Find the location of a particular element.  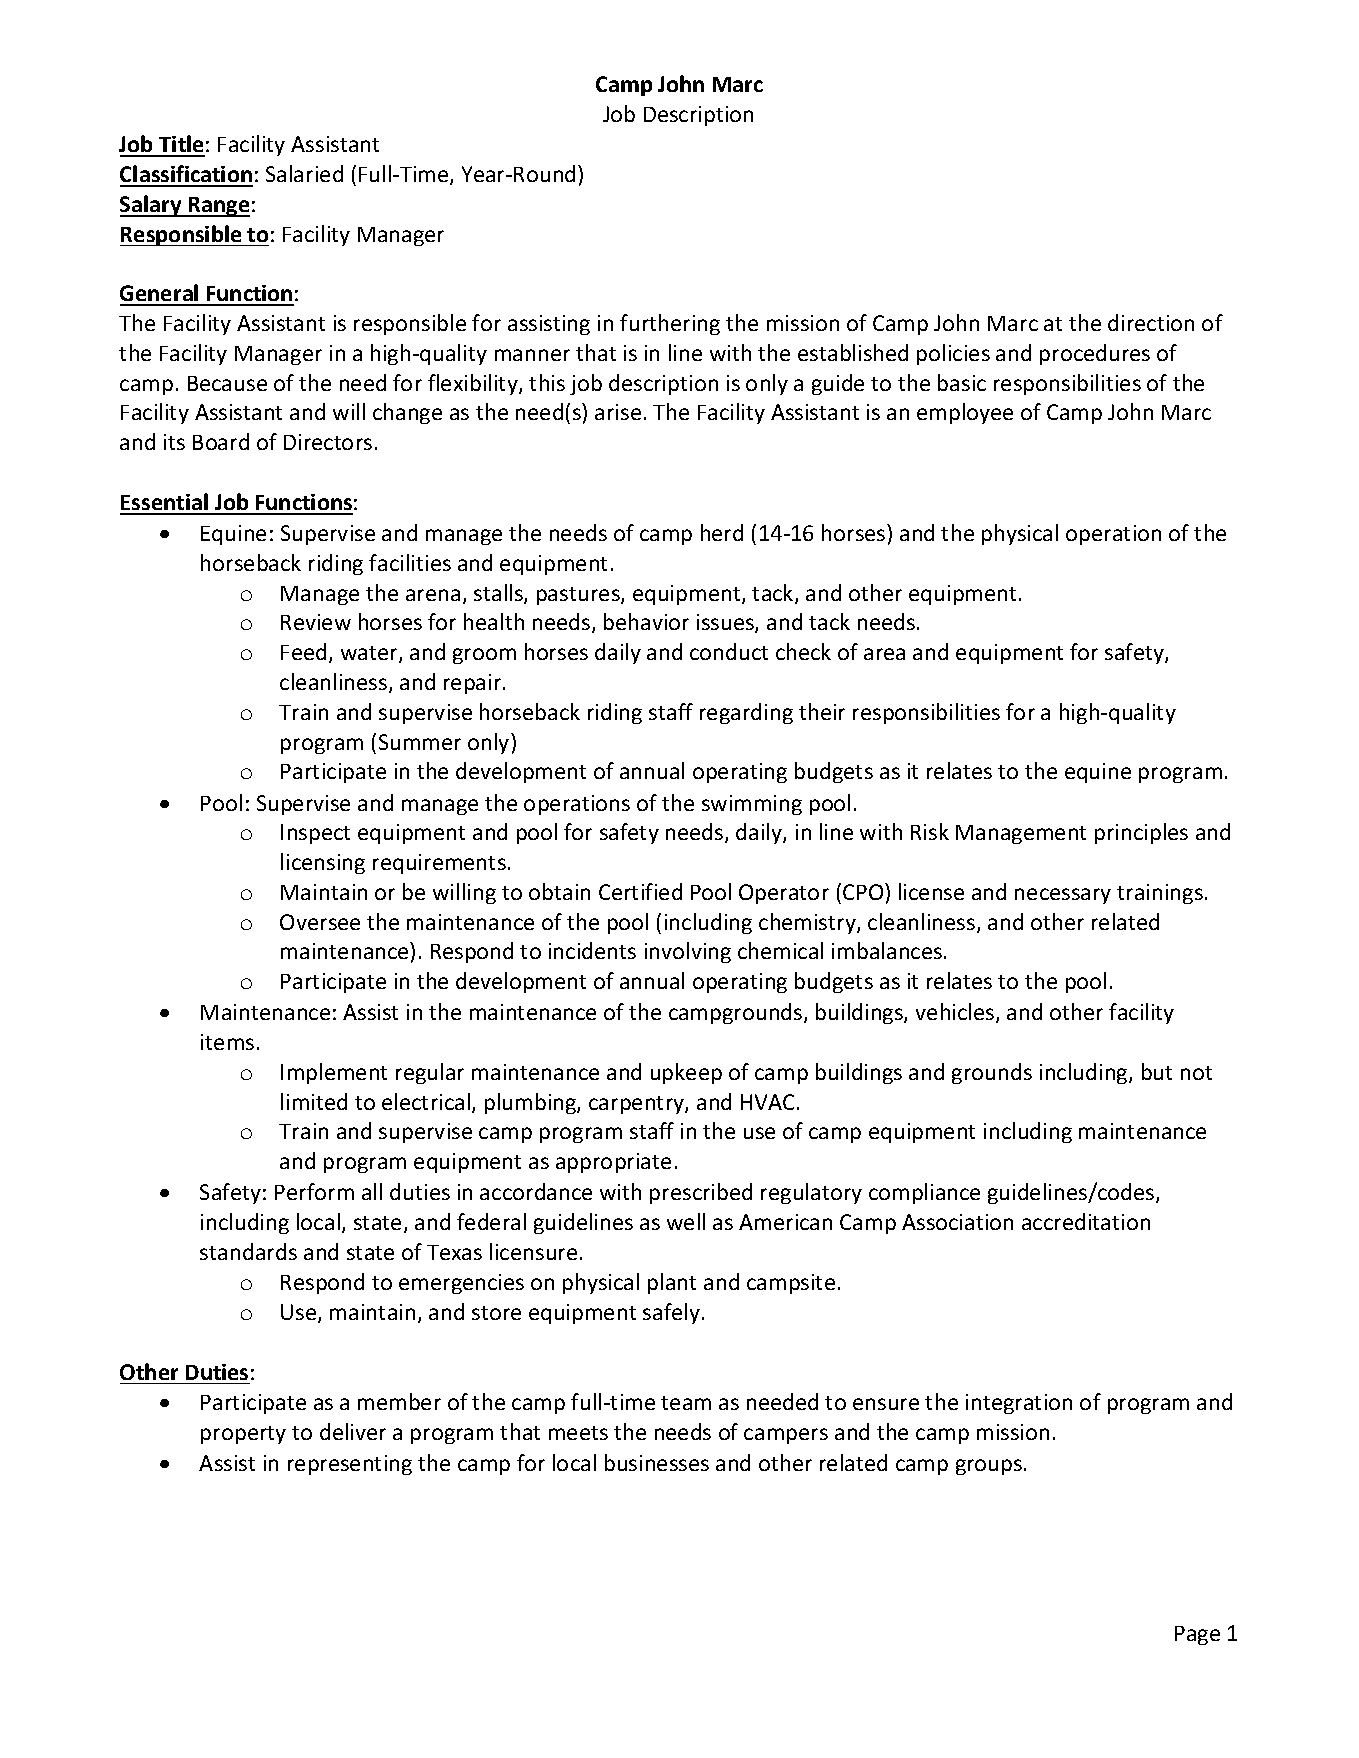

direction is located at coordinates (1151, 322).
